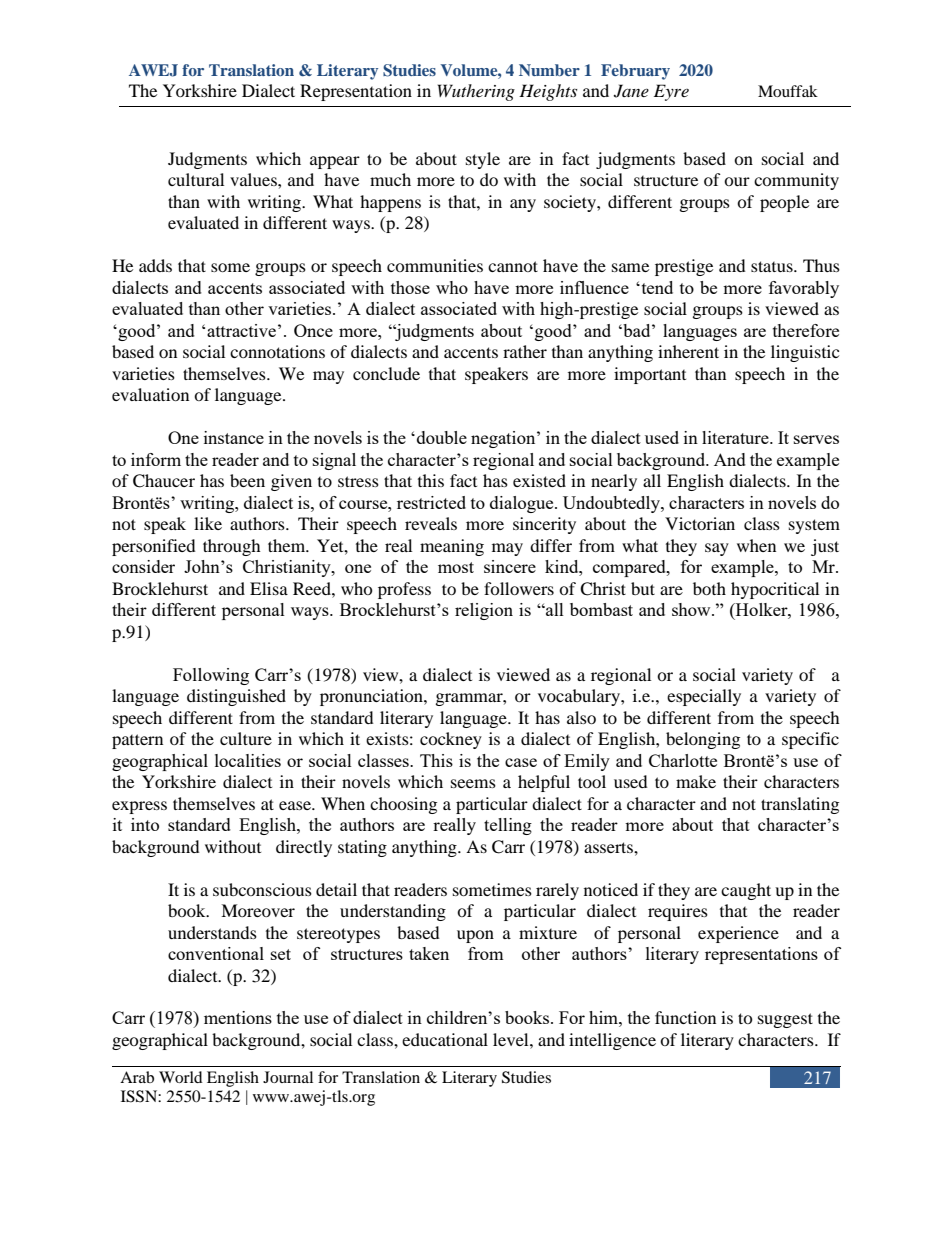 The width and height of the screenshot is (952, 1233). Describe the element at coordinates (238, 1017) in the screenshot. I see `mentions` at that location.
